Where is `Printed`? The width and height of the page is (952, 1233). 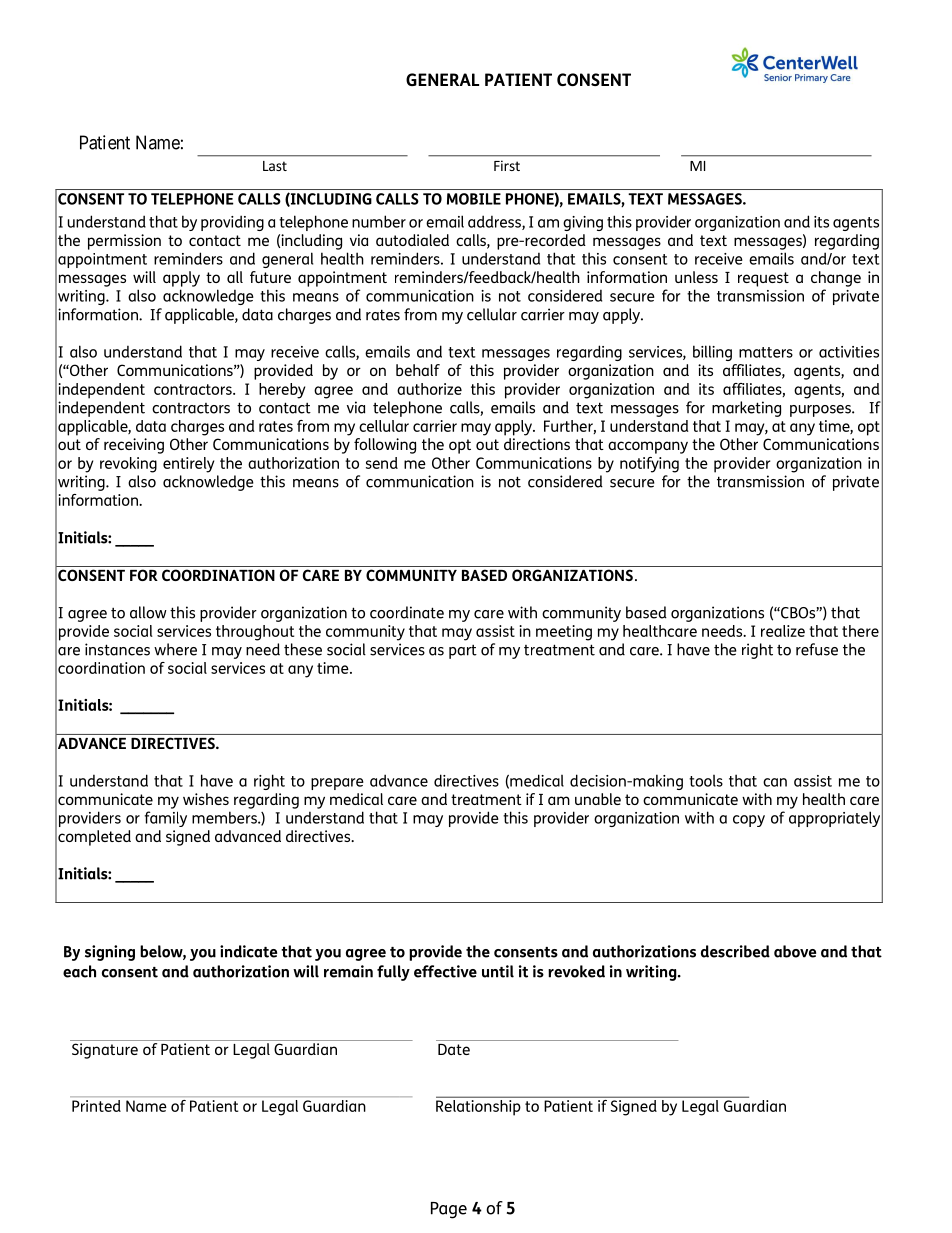
Printed is located at coordinates (96, 1106).
